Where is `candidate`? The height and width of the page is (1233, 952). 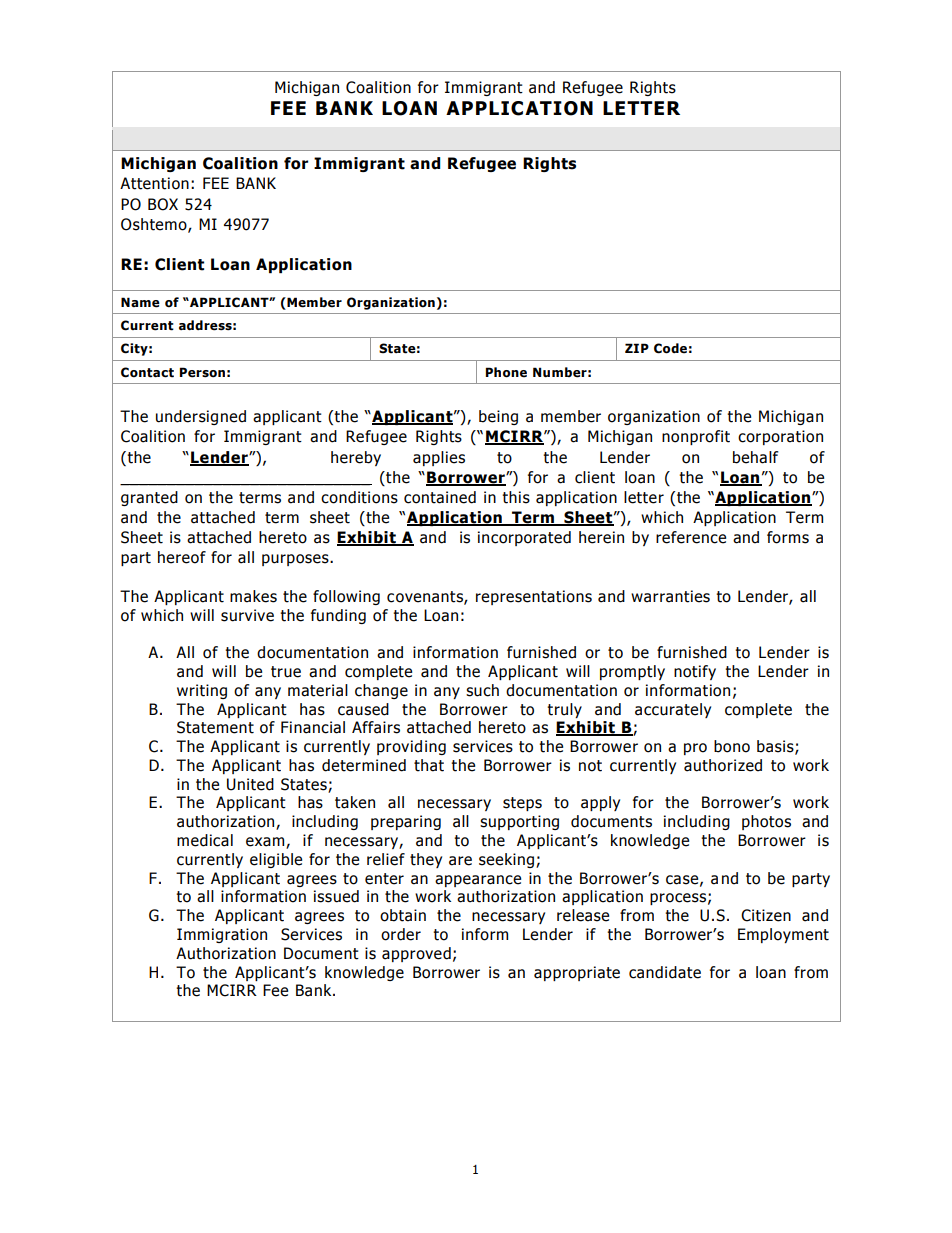 candidate is located at coordinates (665, 972).
